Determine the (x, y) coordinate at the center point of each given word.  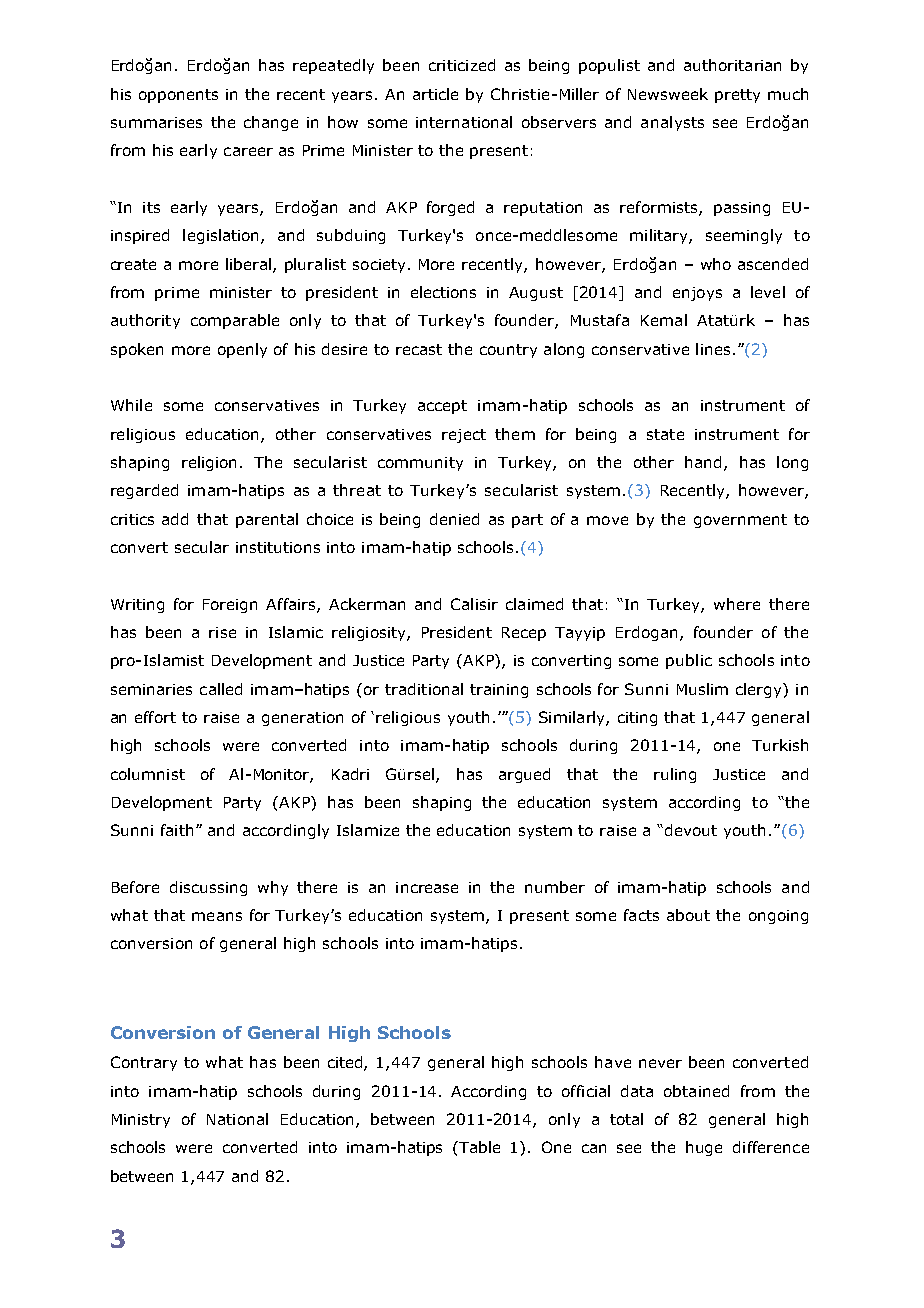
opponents (178, 96)
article (435, 94)
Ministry (141, 1121)
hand (703, 462)
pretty (737, 96)
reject (464, 436)
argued (524, 775)
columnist (148, 774)
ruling (675, 775)
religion (209, 463)
